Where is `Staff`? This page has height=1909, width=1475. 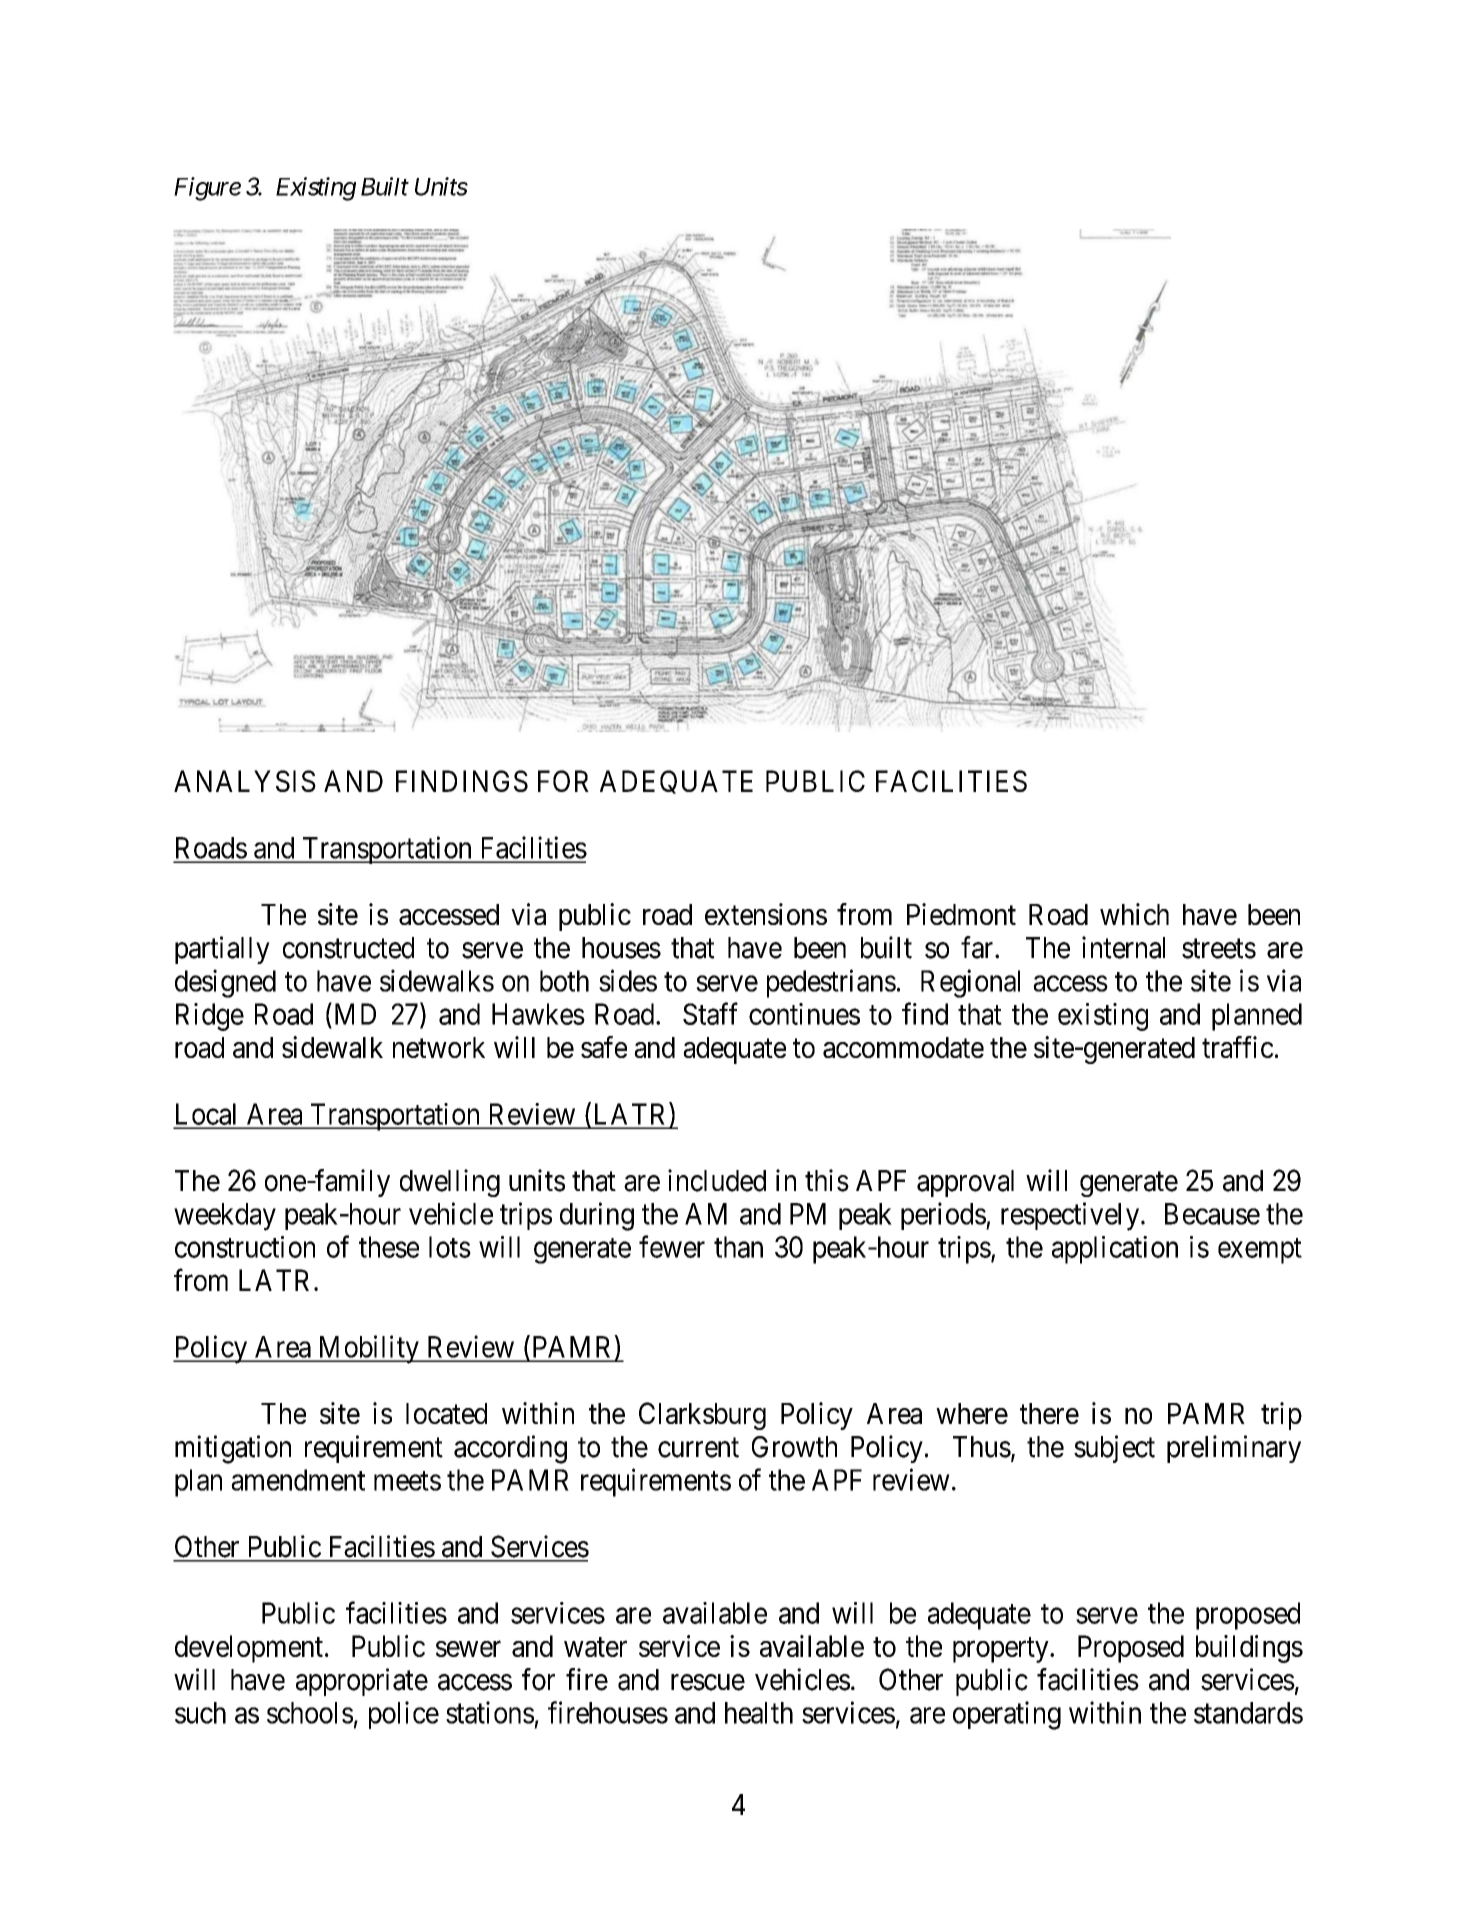
Staff is located at coordinates (710, 1013).
